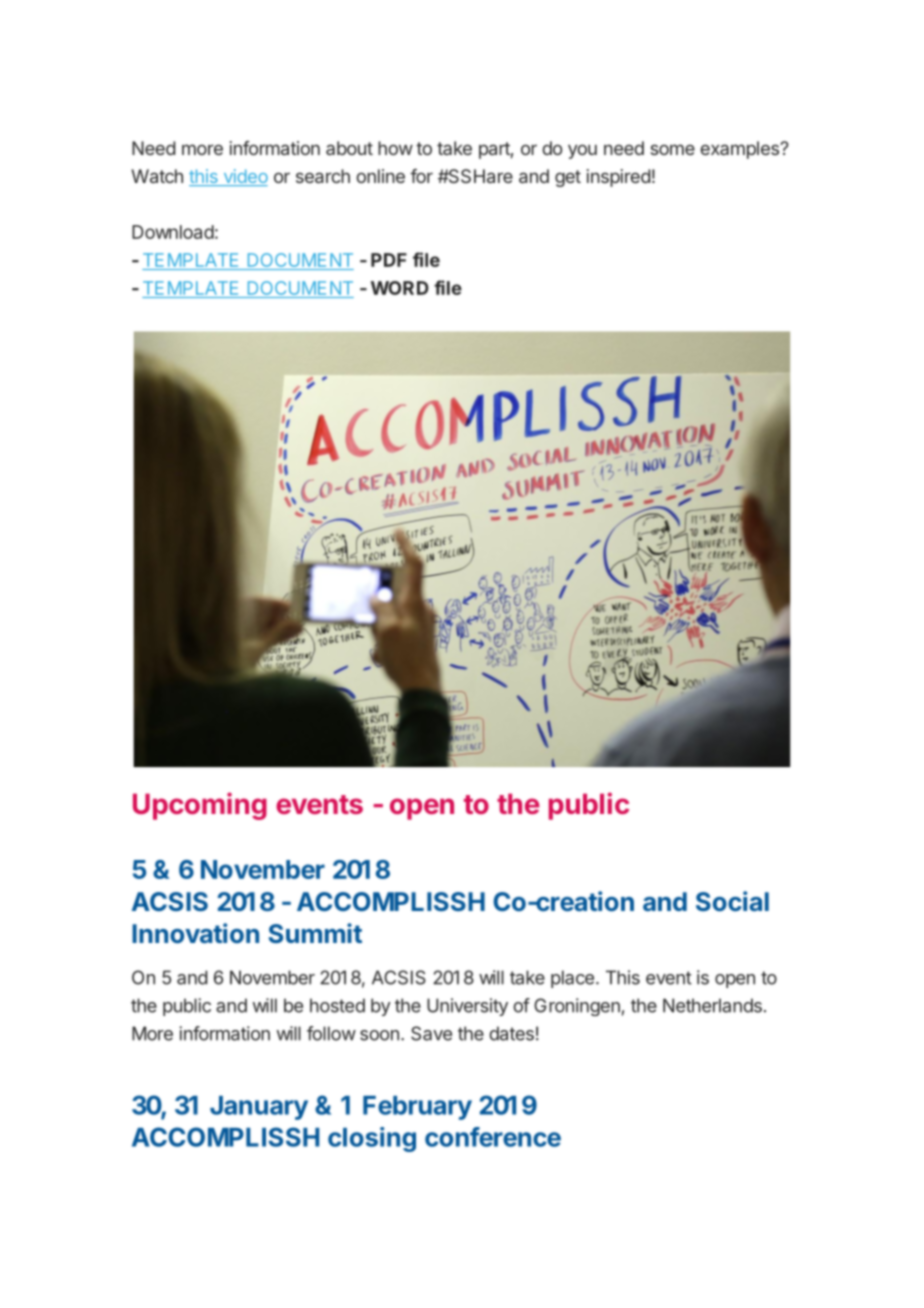 The width and height of the screenshot is (924, 1308). Describe the element at coordinates (672, 149) in the screenshot. I see `some` at that location.
